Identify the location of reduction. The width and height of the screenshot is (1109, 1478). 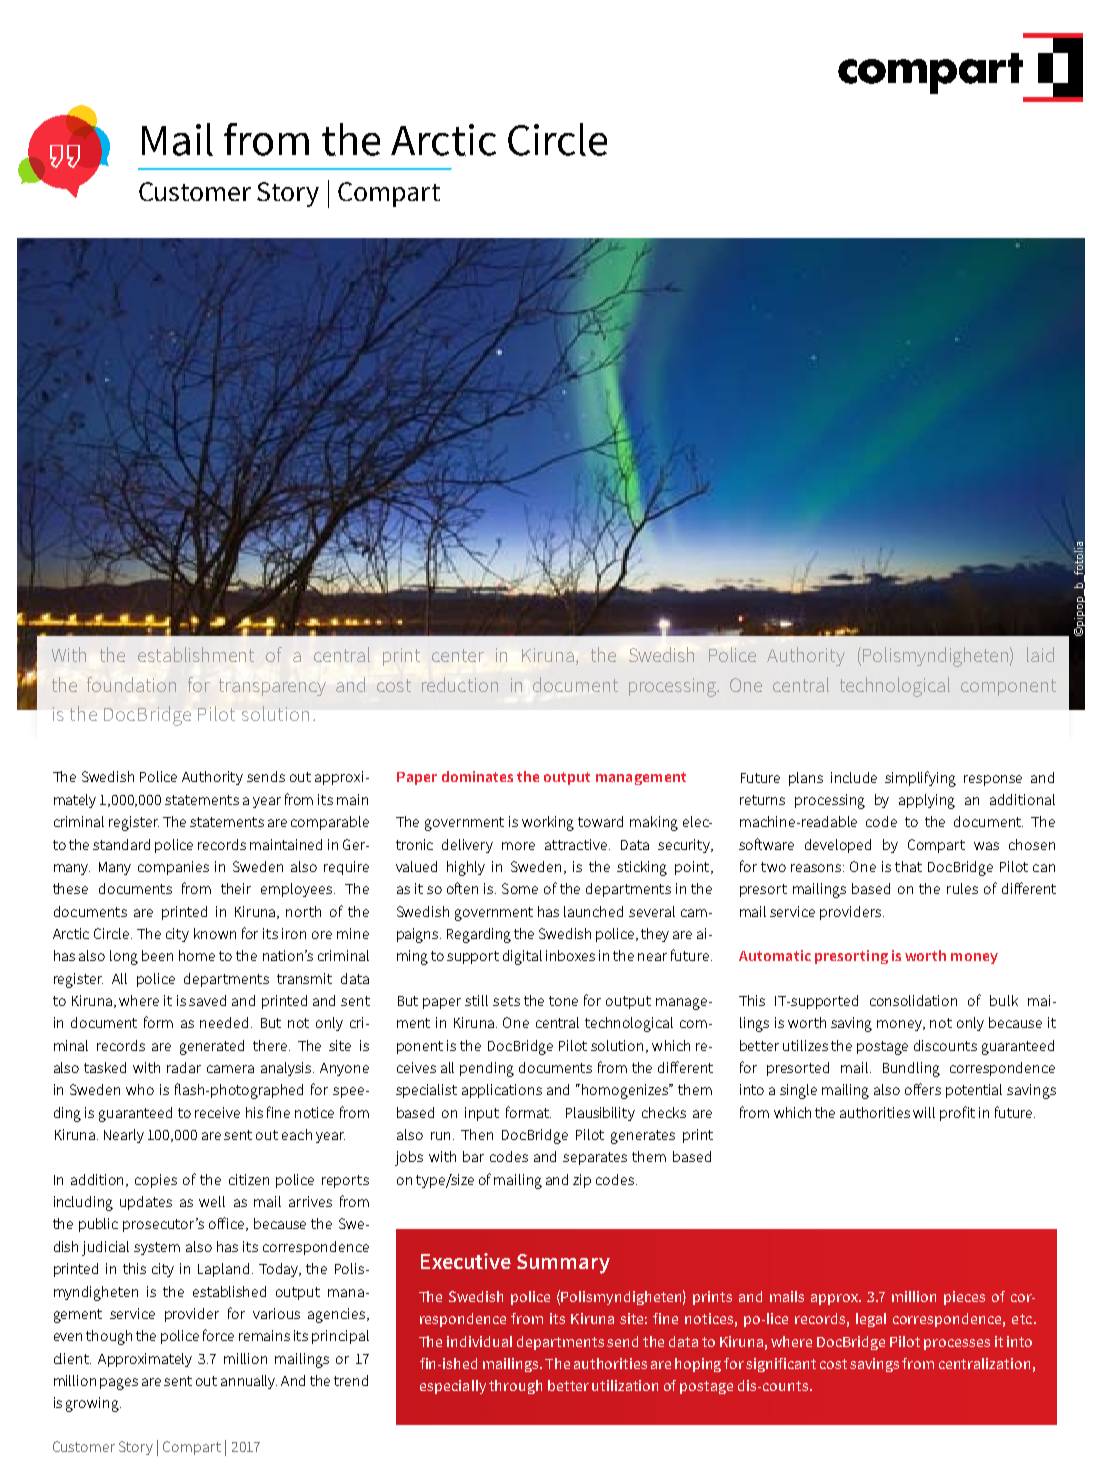
(460, 684).
